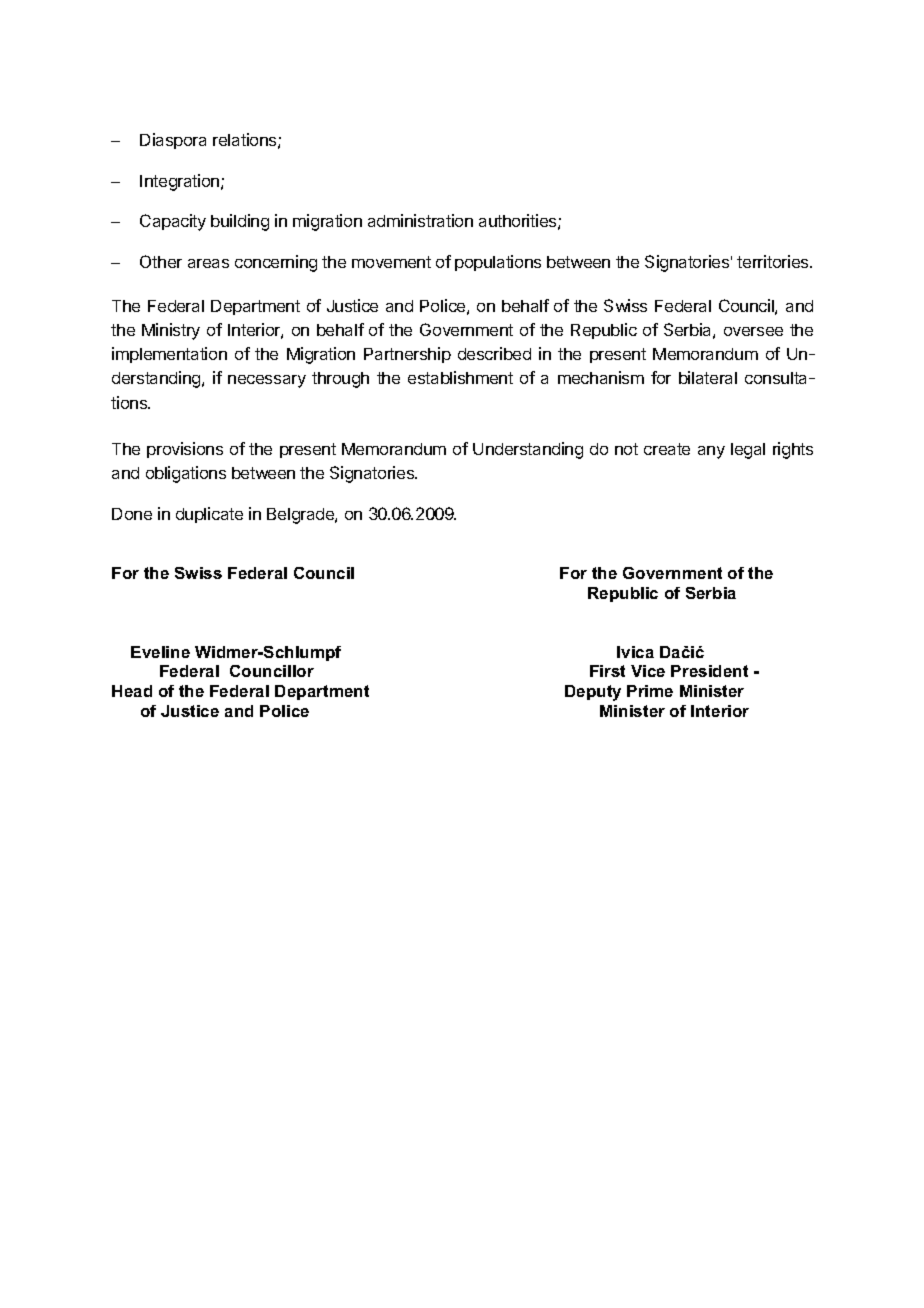 Image resolution: width=924 pixels, height=1308 pixels. What do you see at coordinates (460, 377) in the document?
I see `establishment` at bounding box center [460, 377].
